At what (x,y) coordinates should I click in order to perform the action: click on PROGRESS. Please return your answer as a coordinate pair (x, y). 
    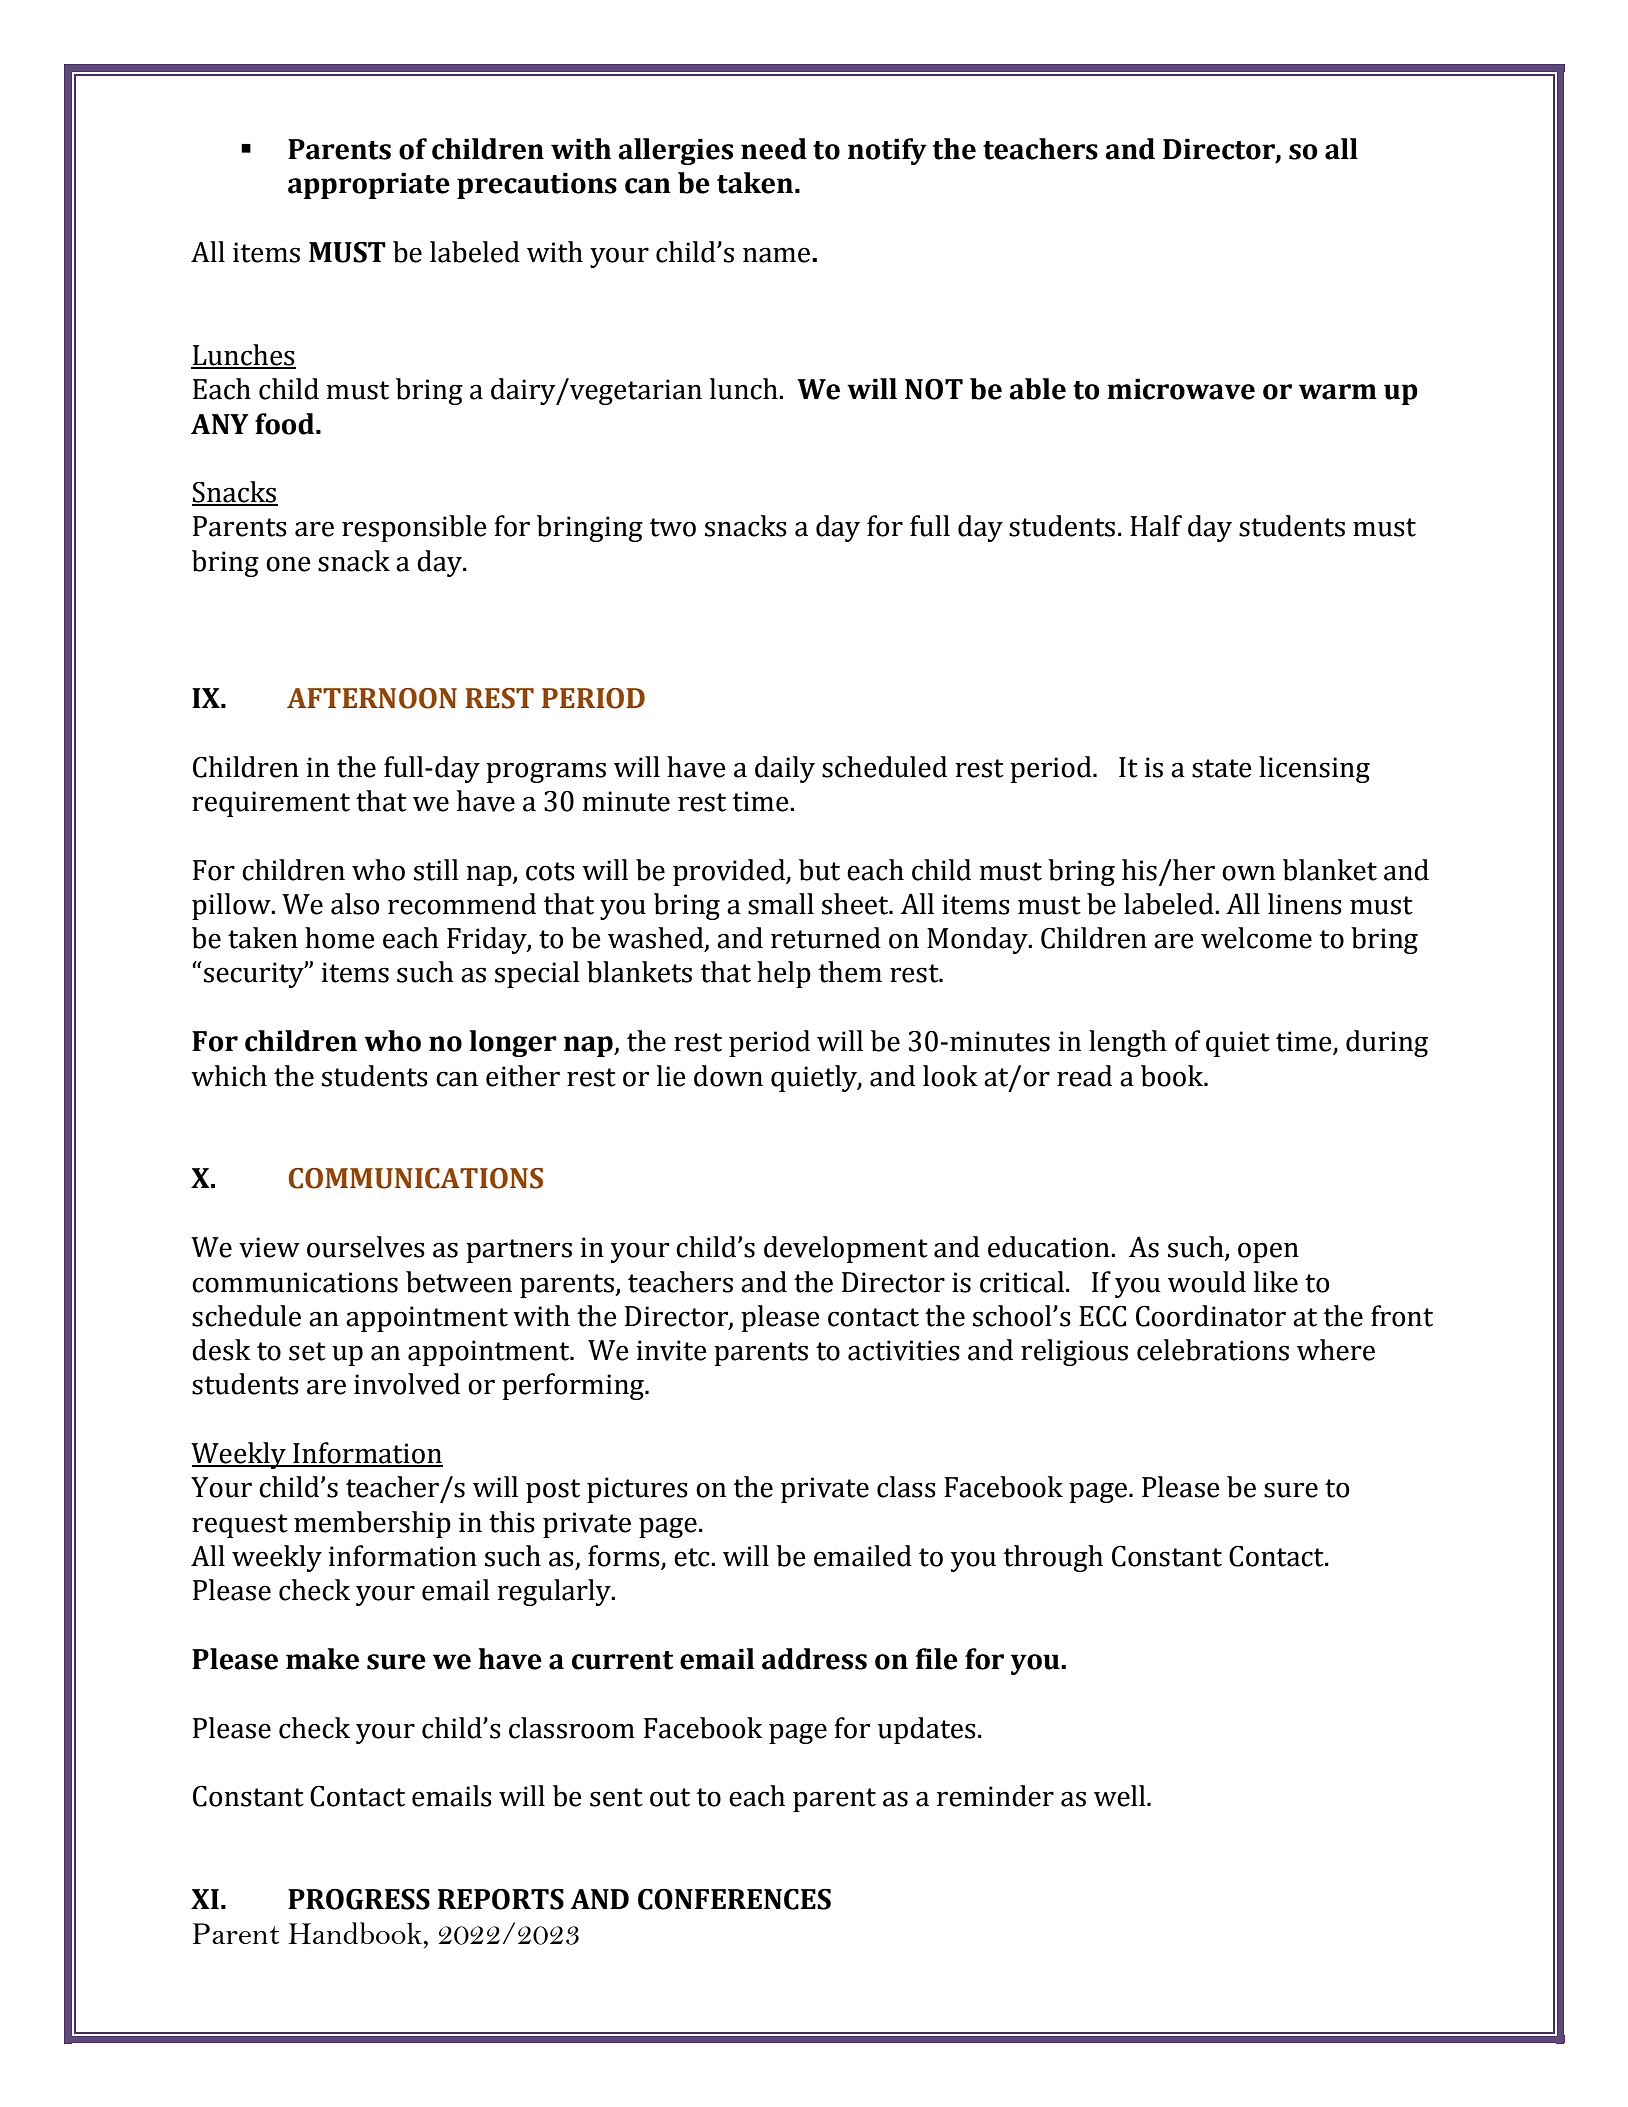
    Looking at the image, I should click on (359, 1899).
